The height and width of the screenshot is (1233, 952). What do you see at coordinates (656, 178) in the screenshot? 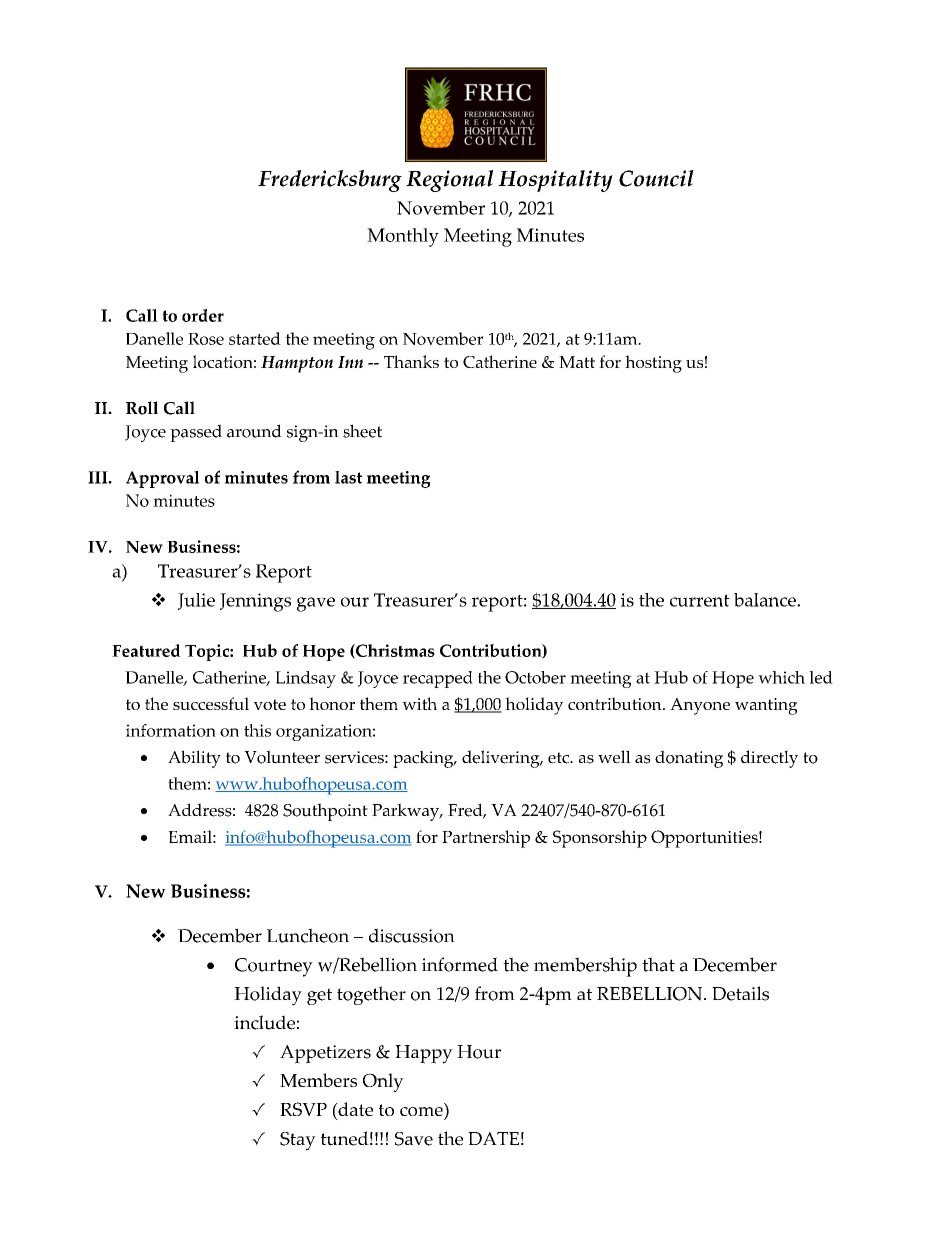
I see `Council` at bounding box center [656, 178].
